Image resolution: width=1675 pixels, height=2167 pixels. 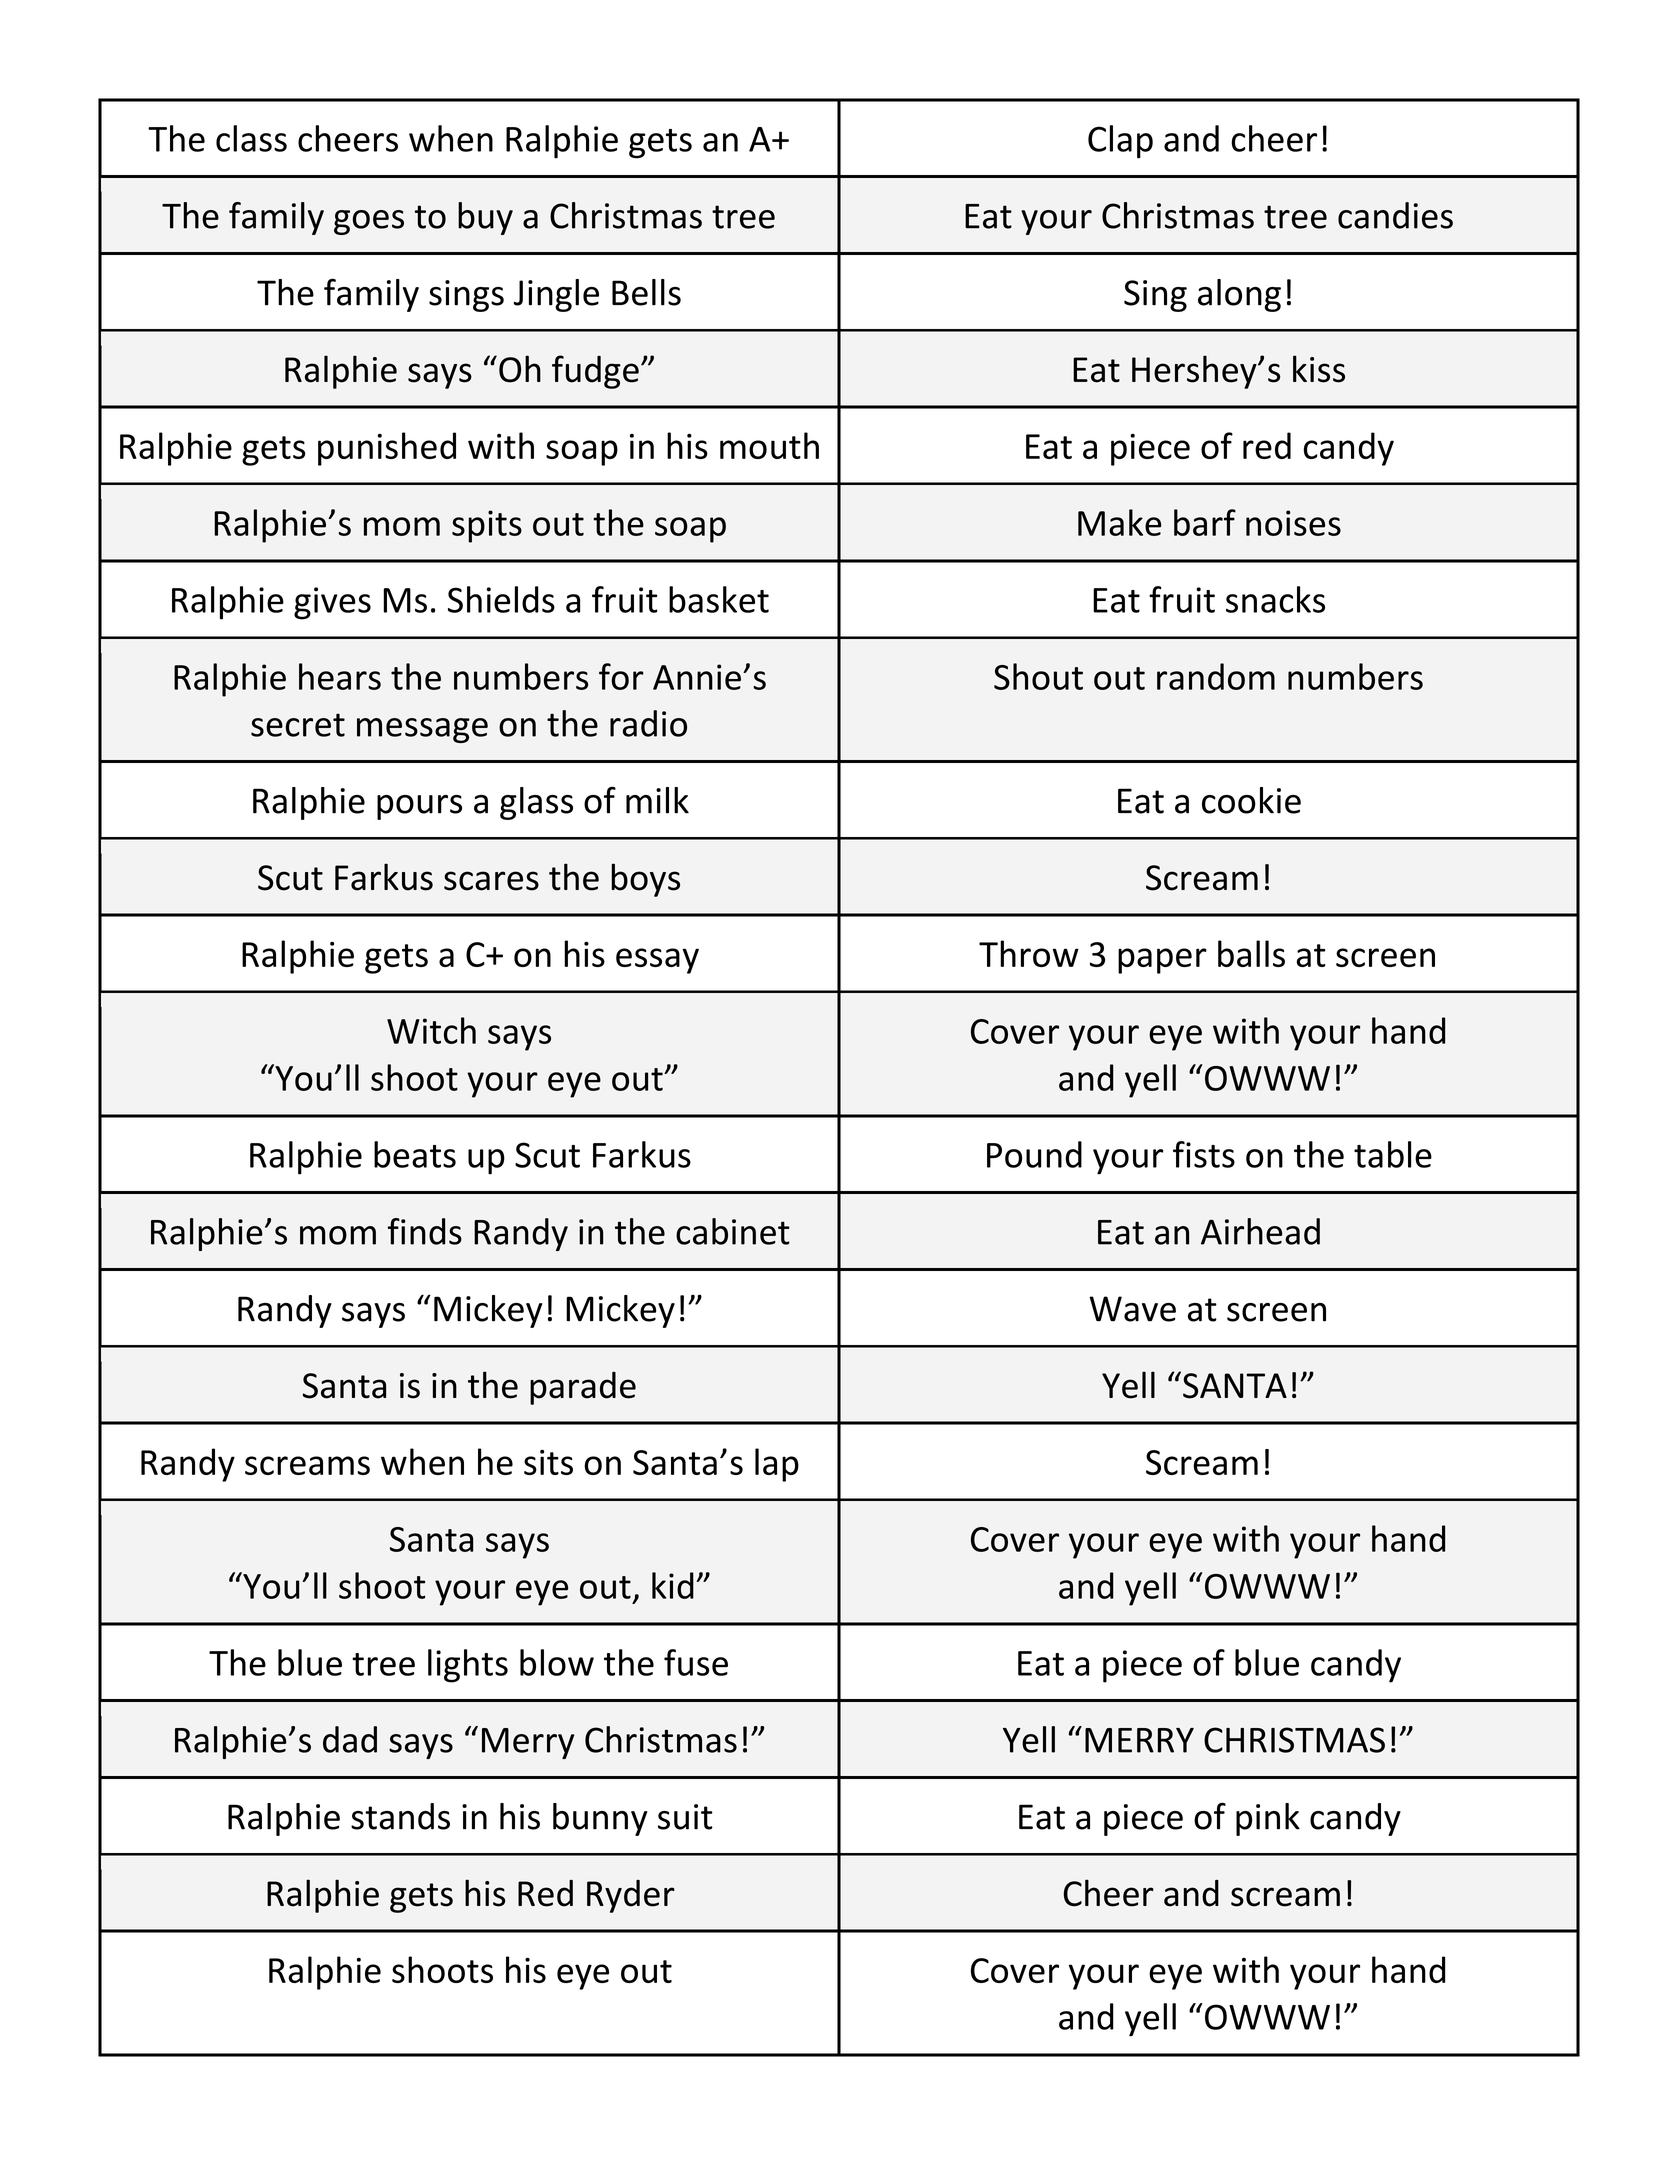 I want to click on Airhead, so click(x=1260, y=1231).
